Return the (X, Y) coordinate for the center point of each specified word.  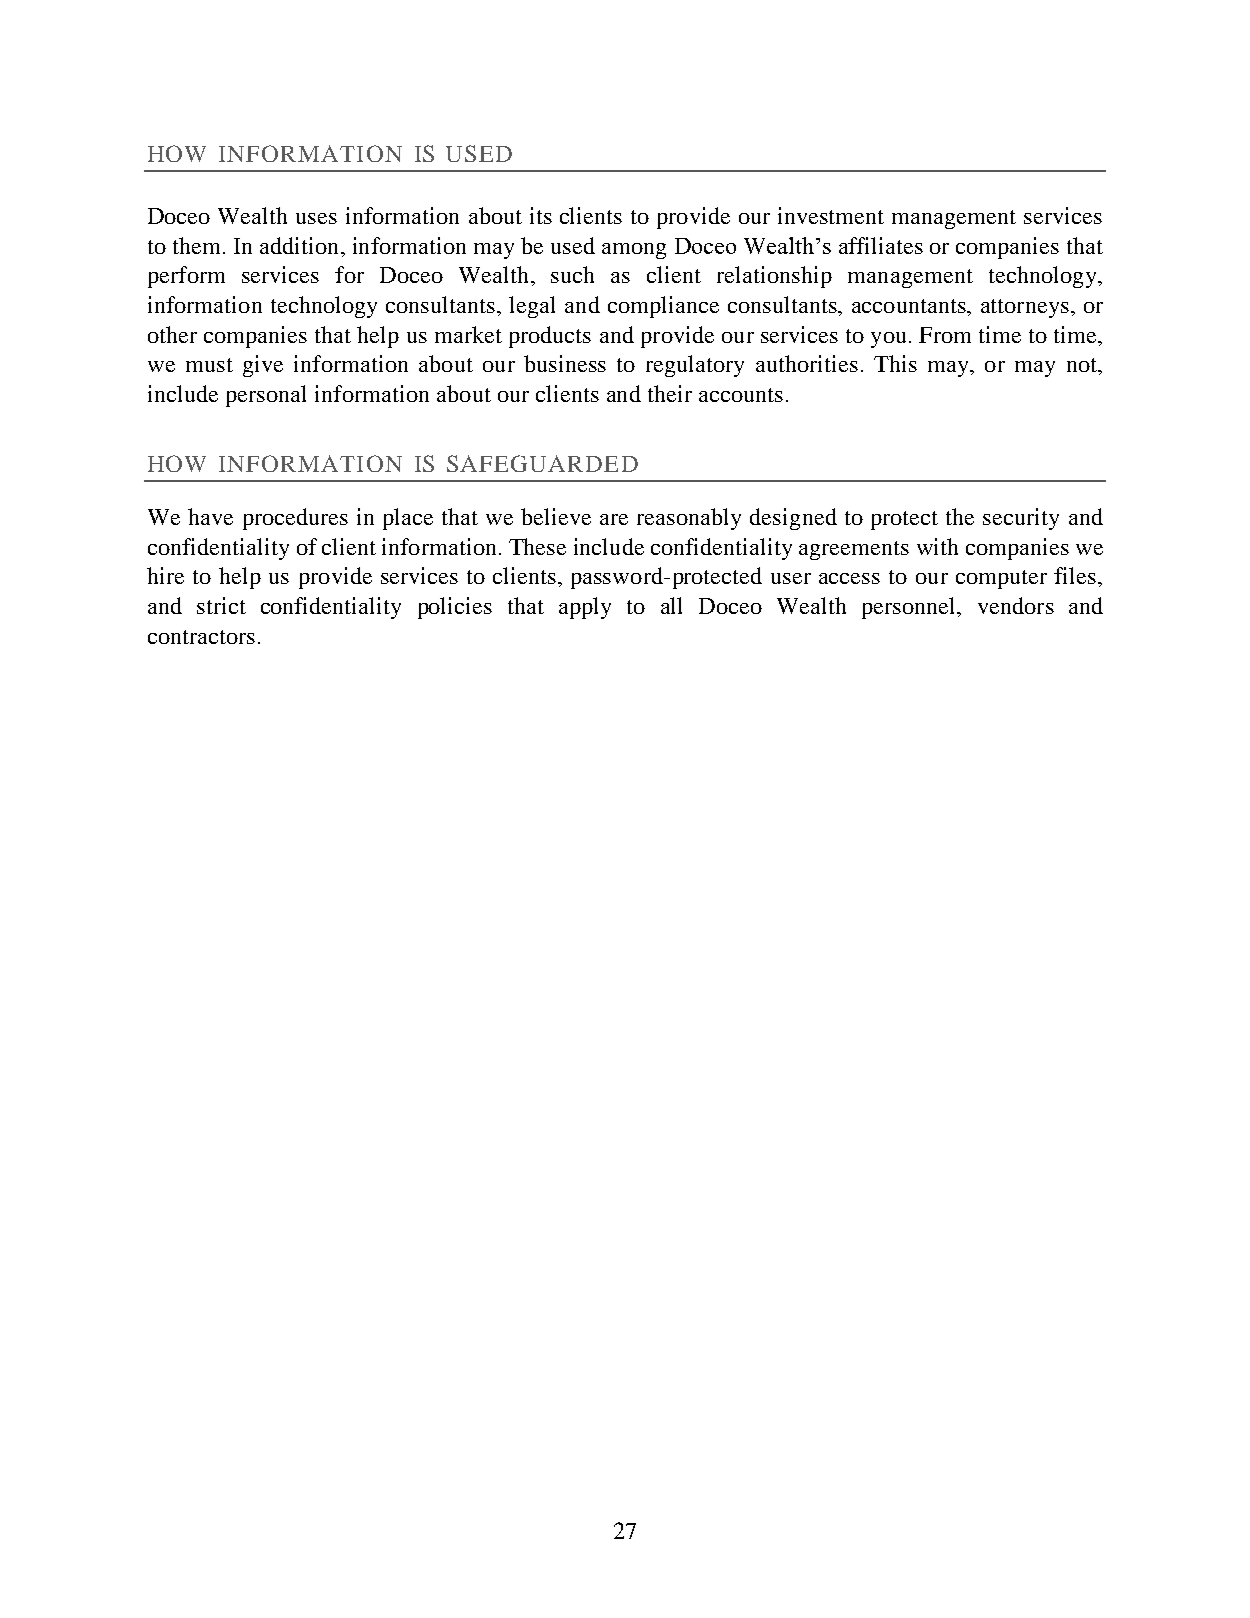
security (1021, 519)
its (541, 215)
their (670, 393)
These (537, 546)
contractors (201, 637)
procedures (295, 519)
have (210, 516)
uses (316, 218)
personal (266, 396)
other (172, 334)
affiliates (881, 245)
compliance (663, 307)
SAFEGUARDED (542, 463)
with (937, 546)
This (895, 363)
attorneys (1025, 308)
